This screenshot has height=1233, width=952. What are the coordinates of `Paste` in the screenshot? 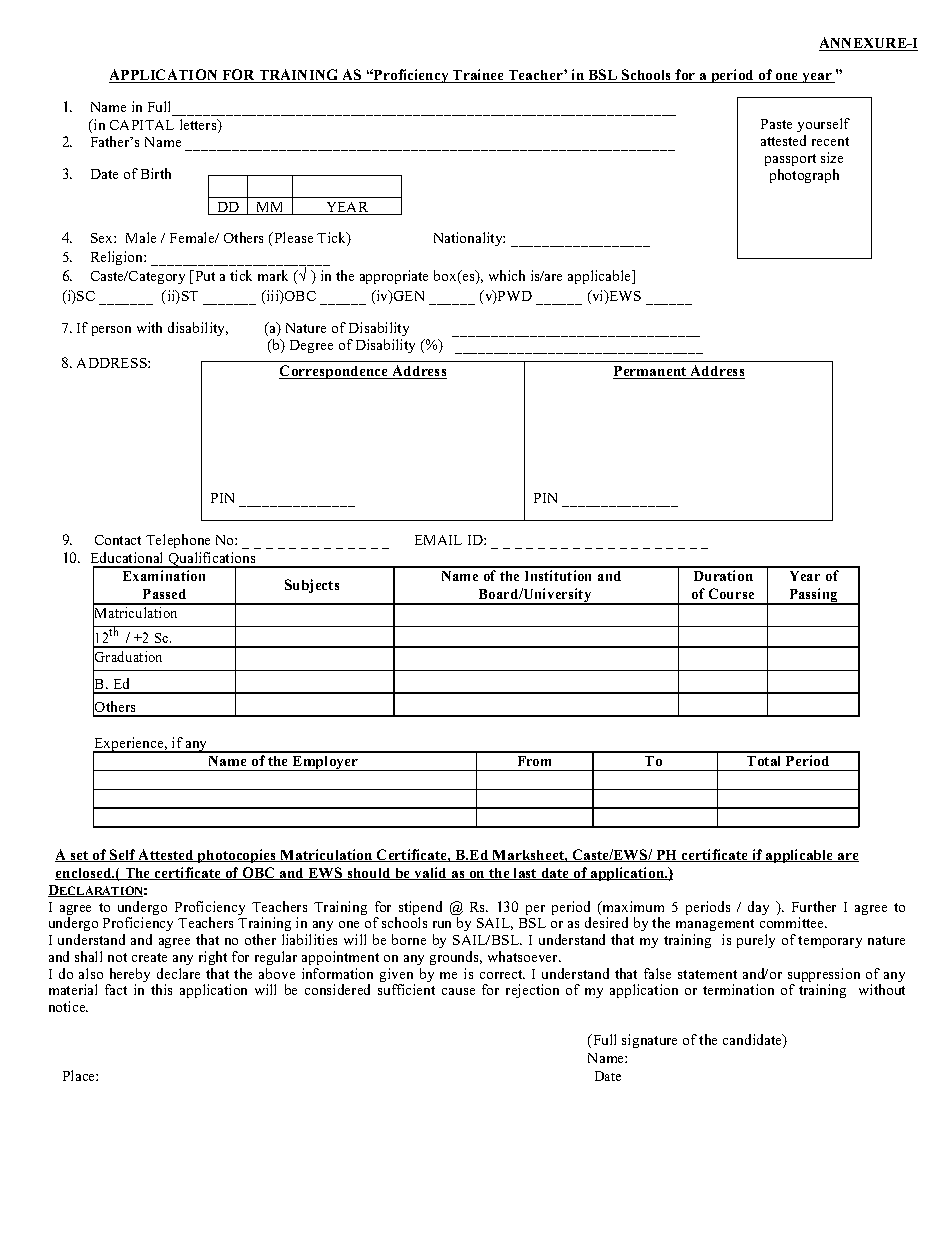 It's located at (776, 124).
